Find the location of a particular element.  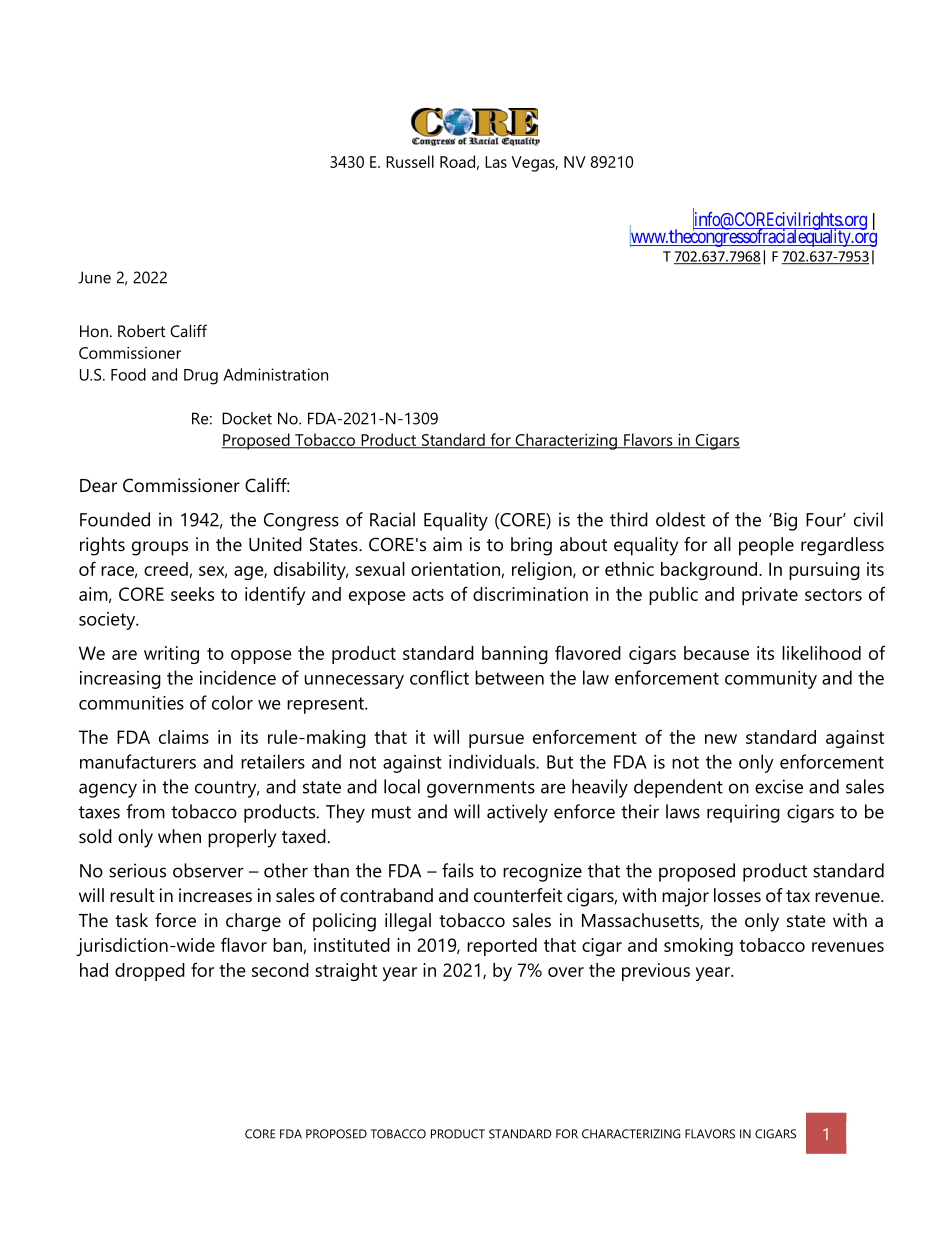

reported is located at coordinates (502, 947).
